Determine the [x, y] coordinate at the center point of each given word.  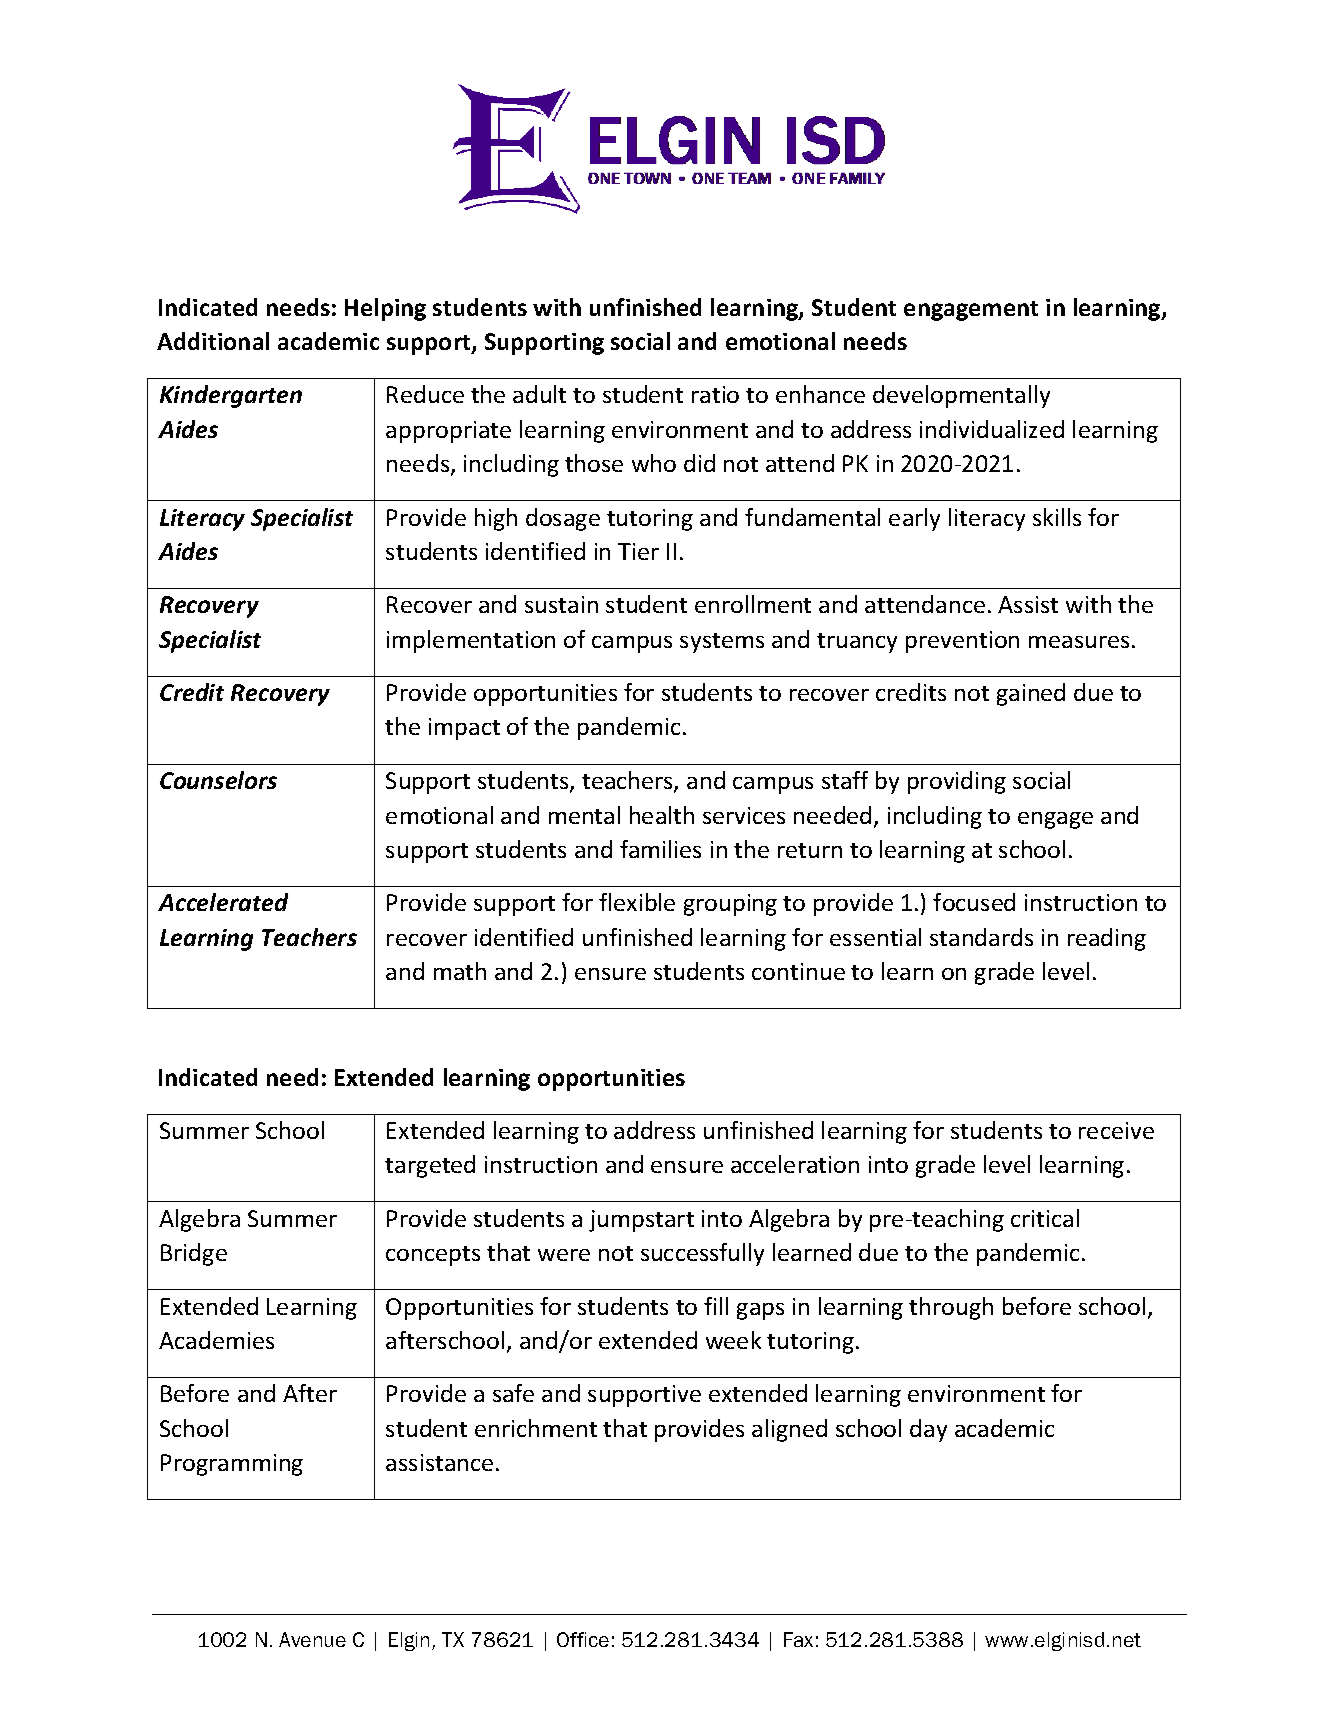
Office [583, 1639]
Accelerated [223, 902]
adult [539, 394]
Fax [798, 1639]
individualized [992, 429]
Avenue [312, 1639]
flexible [637, 902]
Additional [213, 341]
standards [981, 937]
